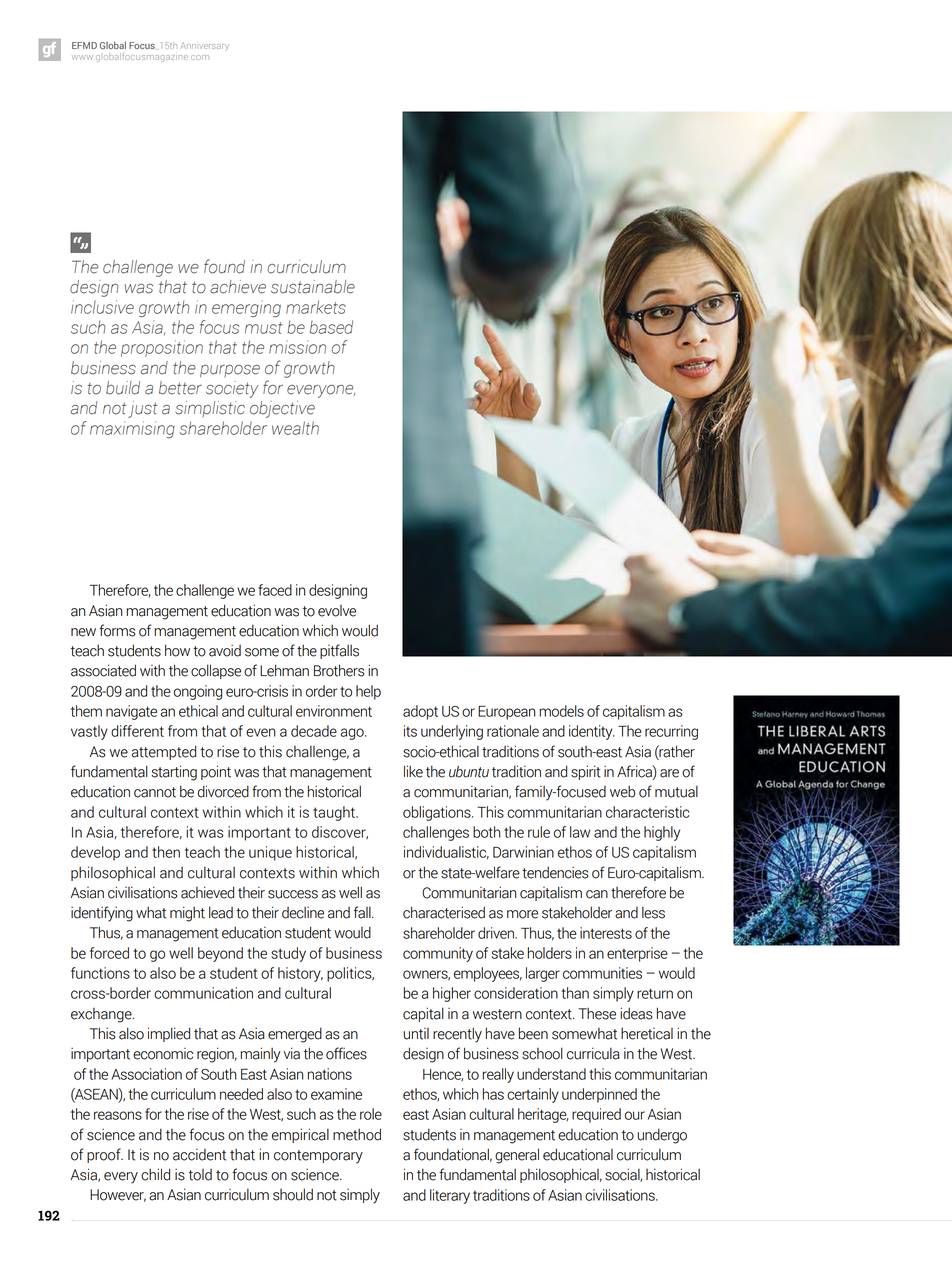 This image has height=1262, width=952. What do you see at coordinates (117, 630) in the image?
I see `forms` at bounding box center [117, 630].
